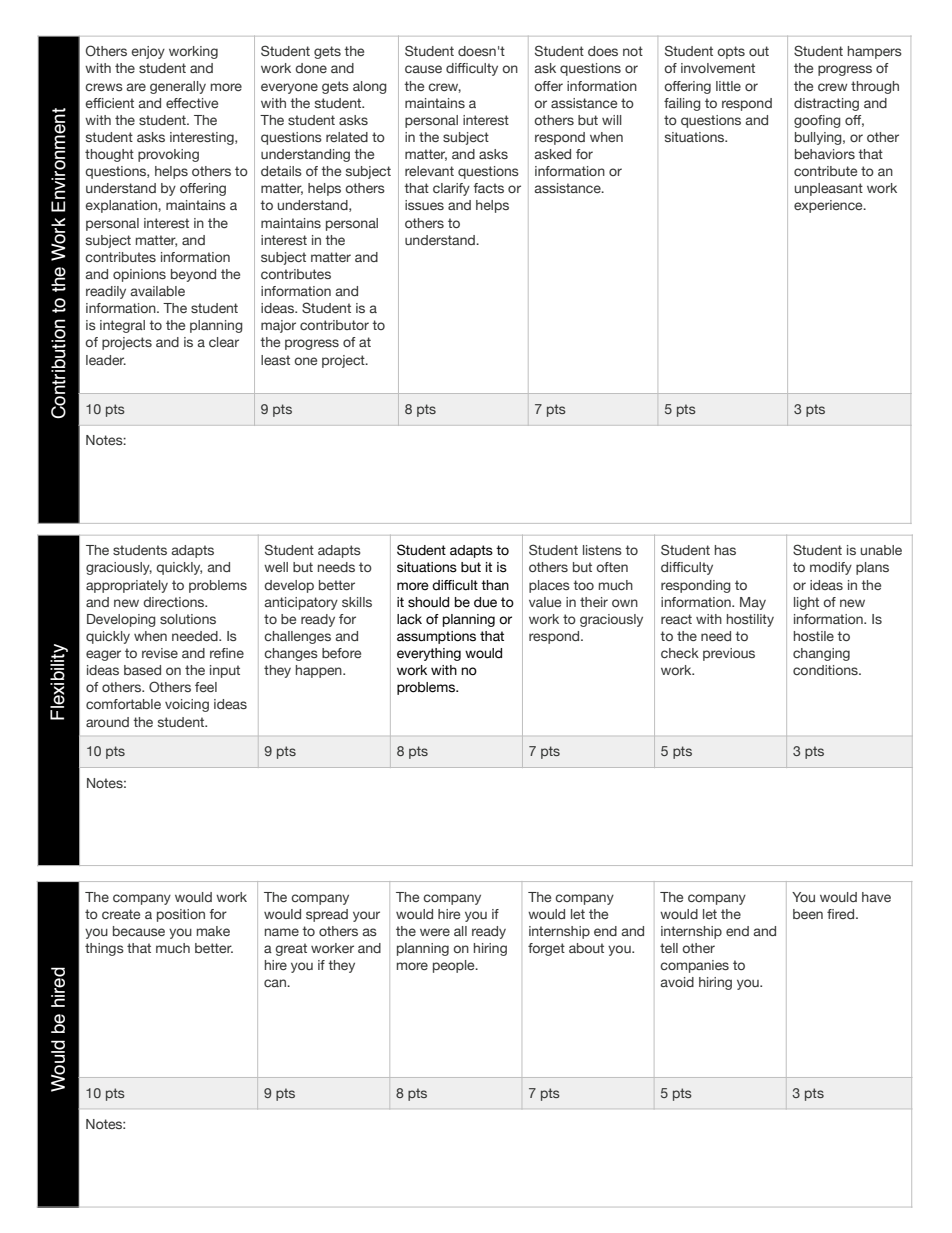 The height and width of the document is (1233, 952). Describe the element at coordinates (178, 87) in the document. I see `generally` at that location.
